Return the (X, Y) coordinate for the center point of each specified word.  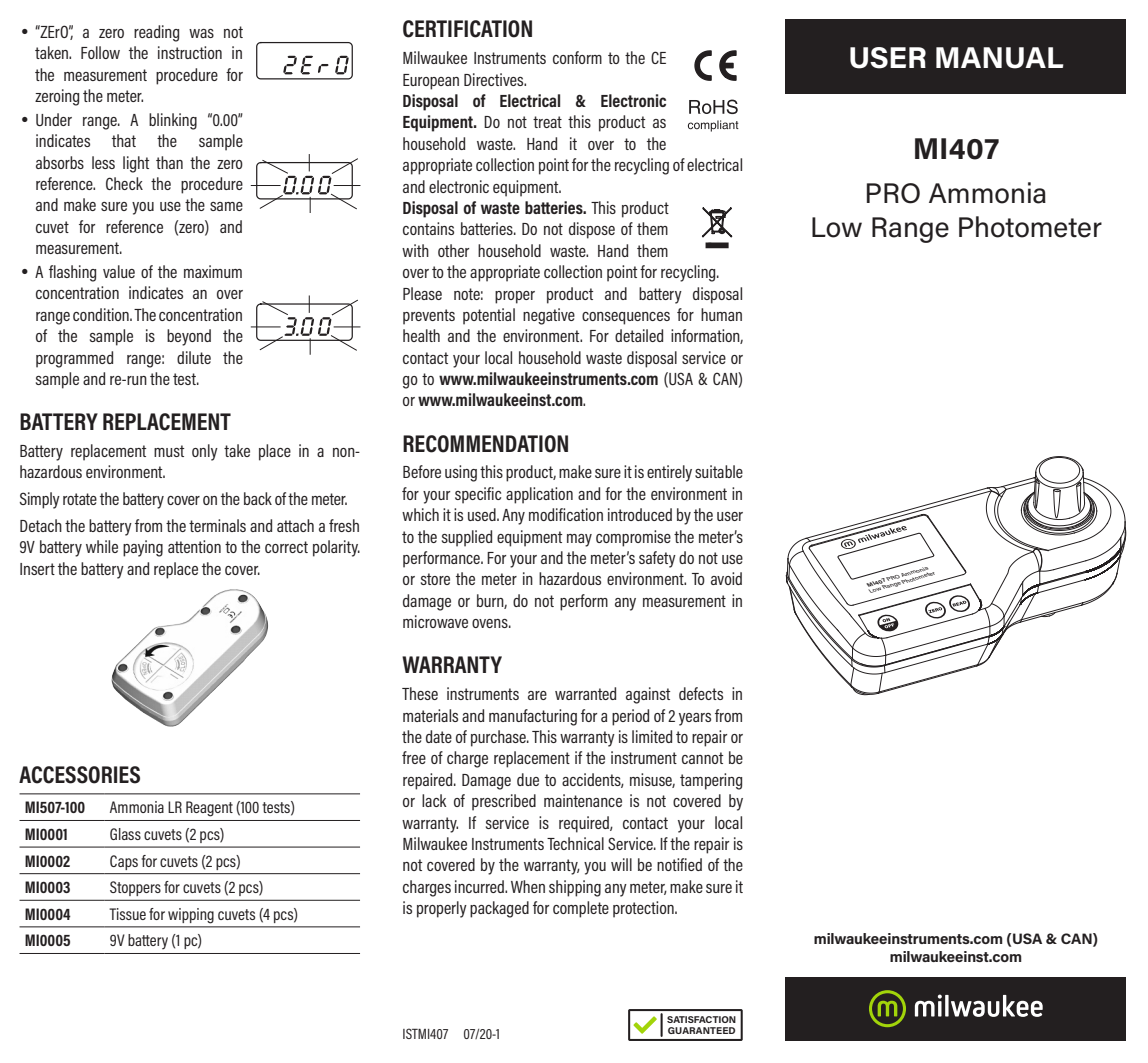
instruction (190, 52)
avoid (726, 578)
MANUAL (1000, 58)
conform (577, 57)
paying (143, 548)
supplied (467, 538)
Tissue (127, 914)
